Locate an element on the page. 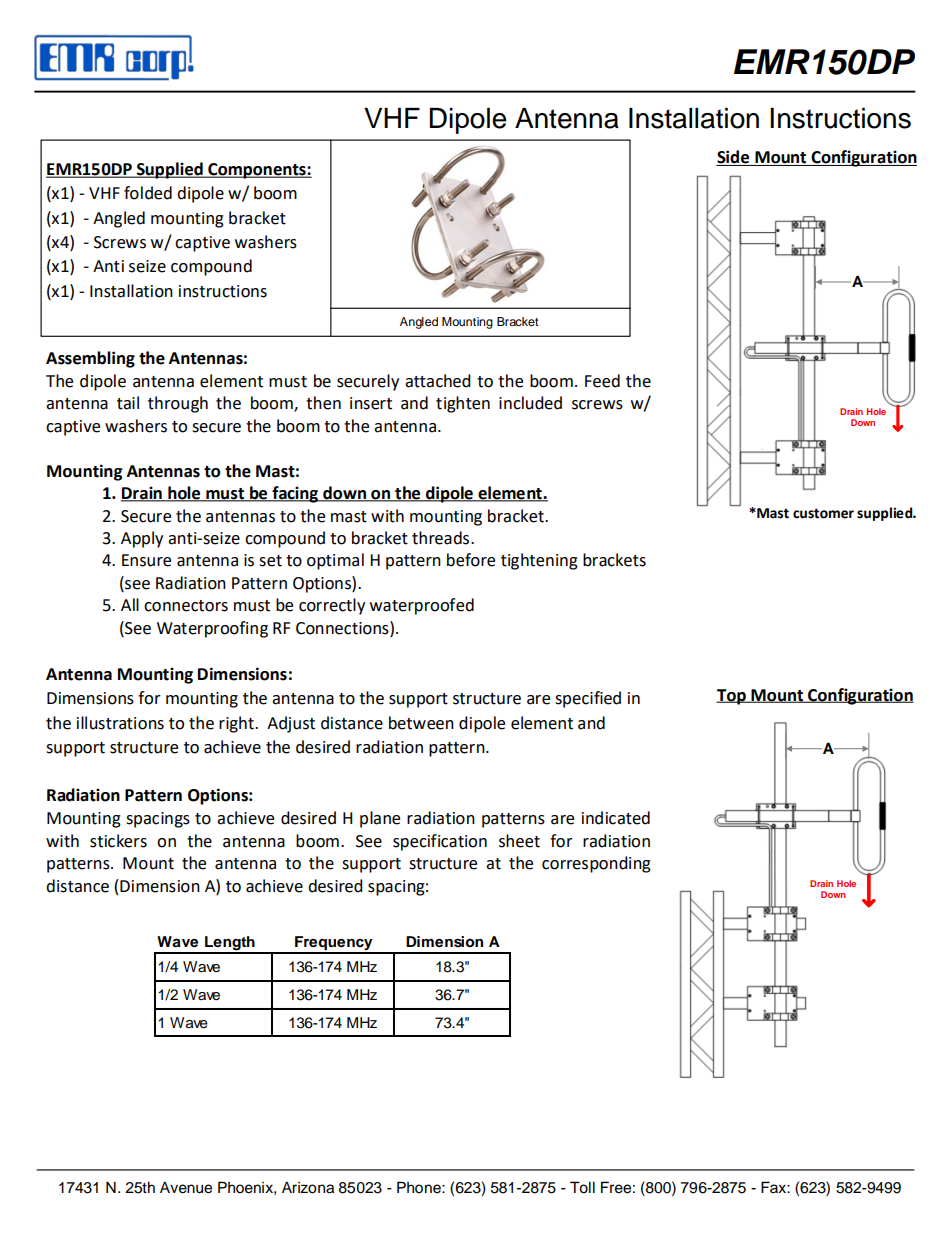 This image has width=952, height=1233. right is located at coordinates (237, 724).
